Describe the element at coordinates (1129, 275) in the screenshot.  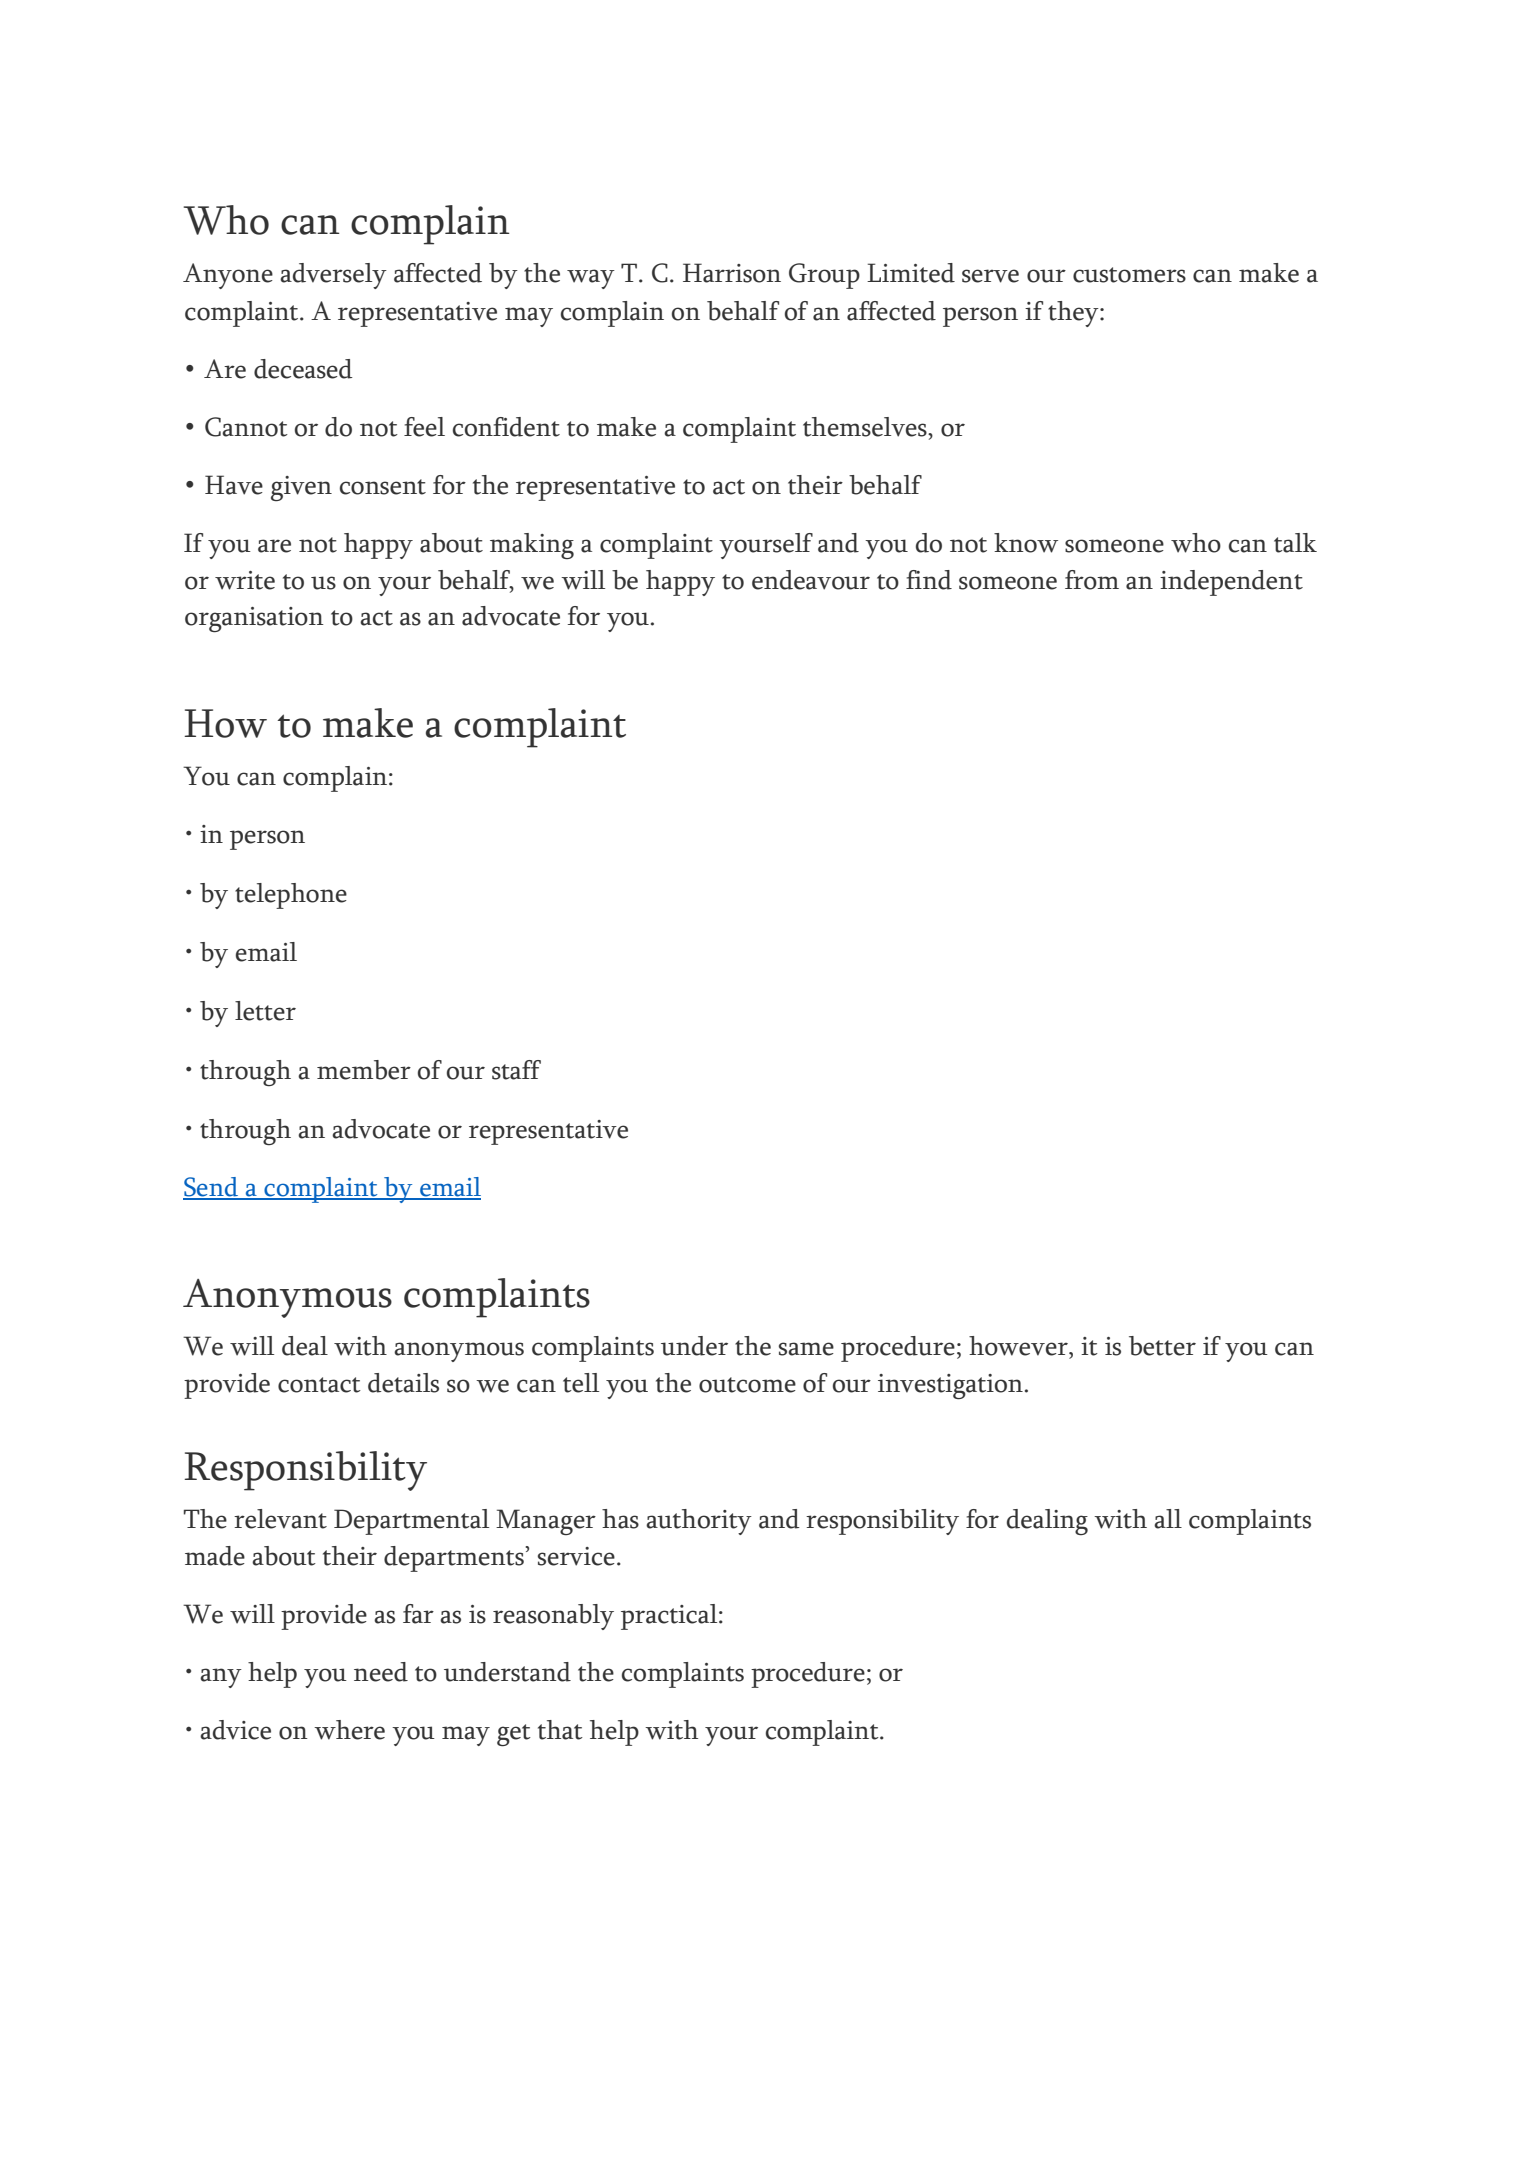
I see `customers` at that location.
